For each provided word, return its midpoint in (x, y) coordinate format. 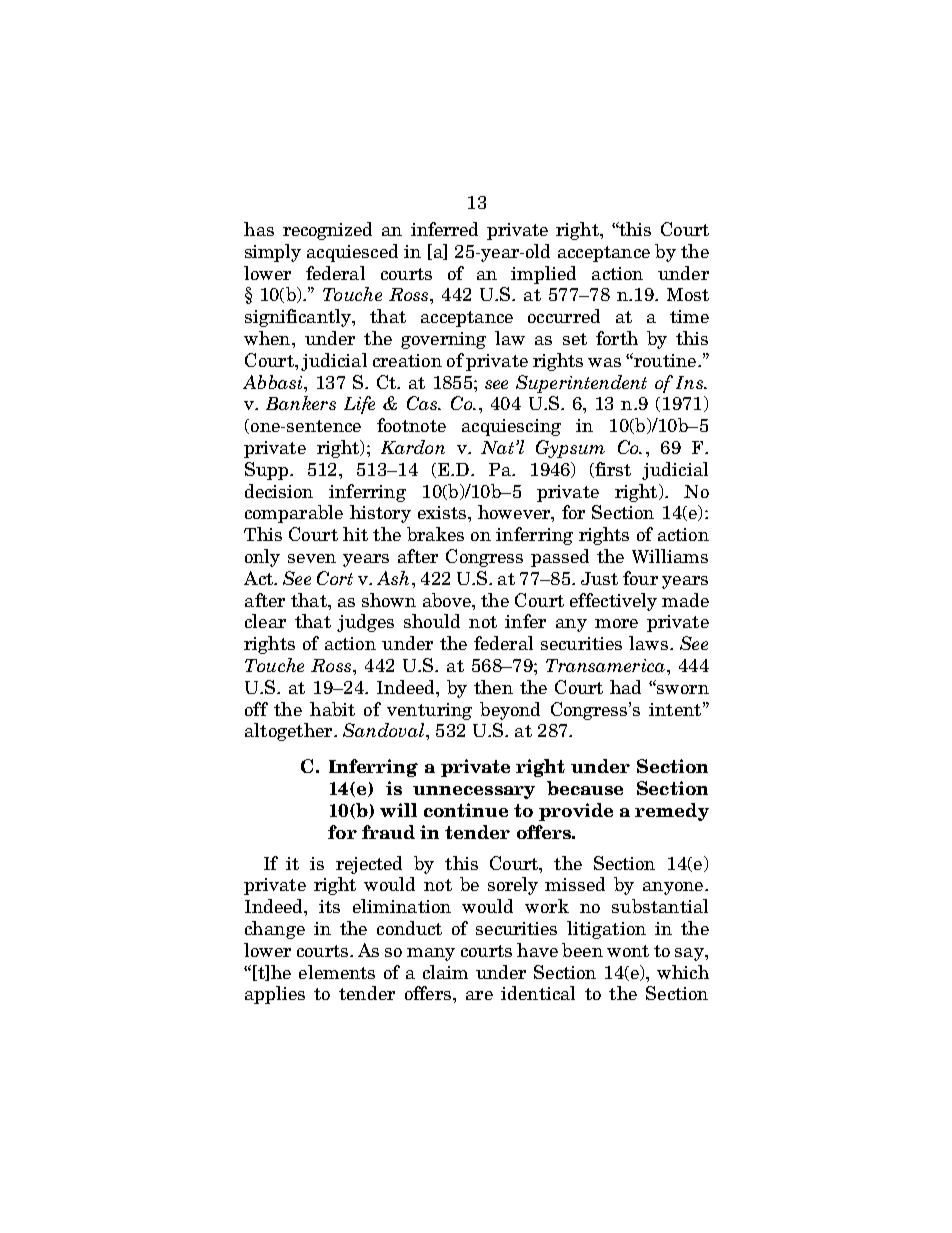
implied (543, 275)
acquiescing (511, 427)
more (616, 623)
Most (688, 294)
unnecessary (474, 792)
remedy (672, 812)
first (613, 469)
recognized (327, 231)
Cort (335, 578)
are (479, 995)
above (448, 600)
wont (628, 951)
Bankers (301, 403)
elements (337, 972)
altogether (290, 732)
